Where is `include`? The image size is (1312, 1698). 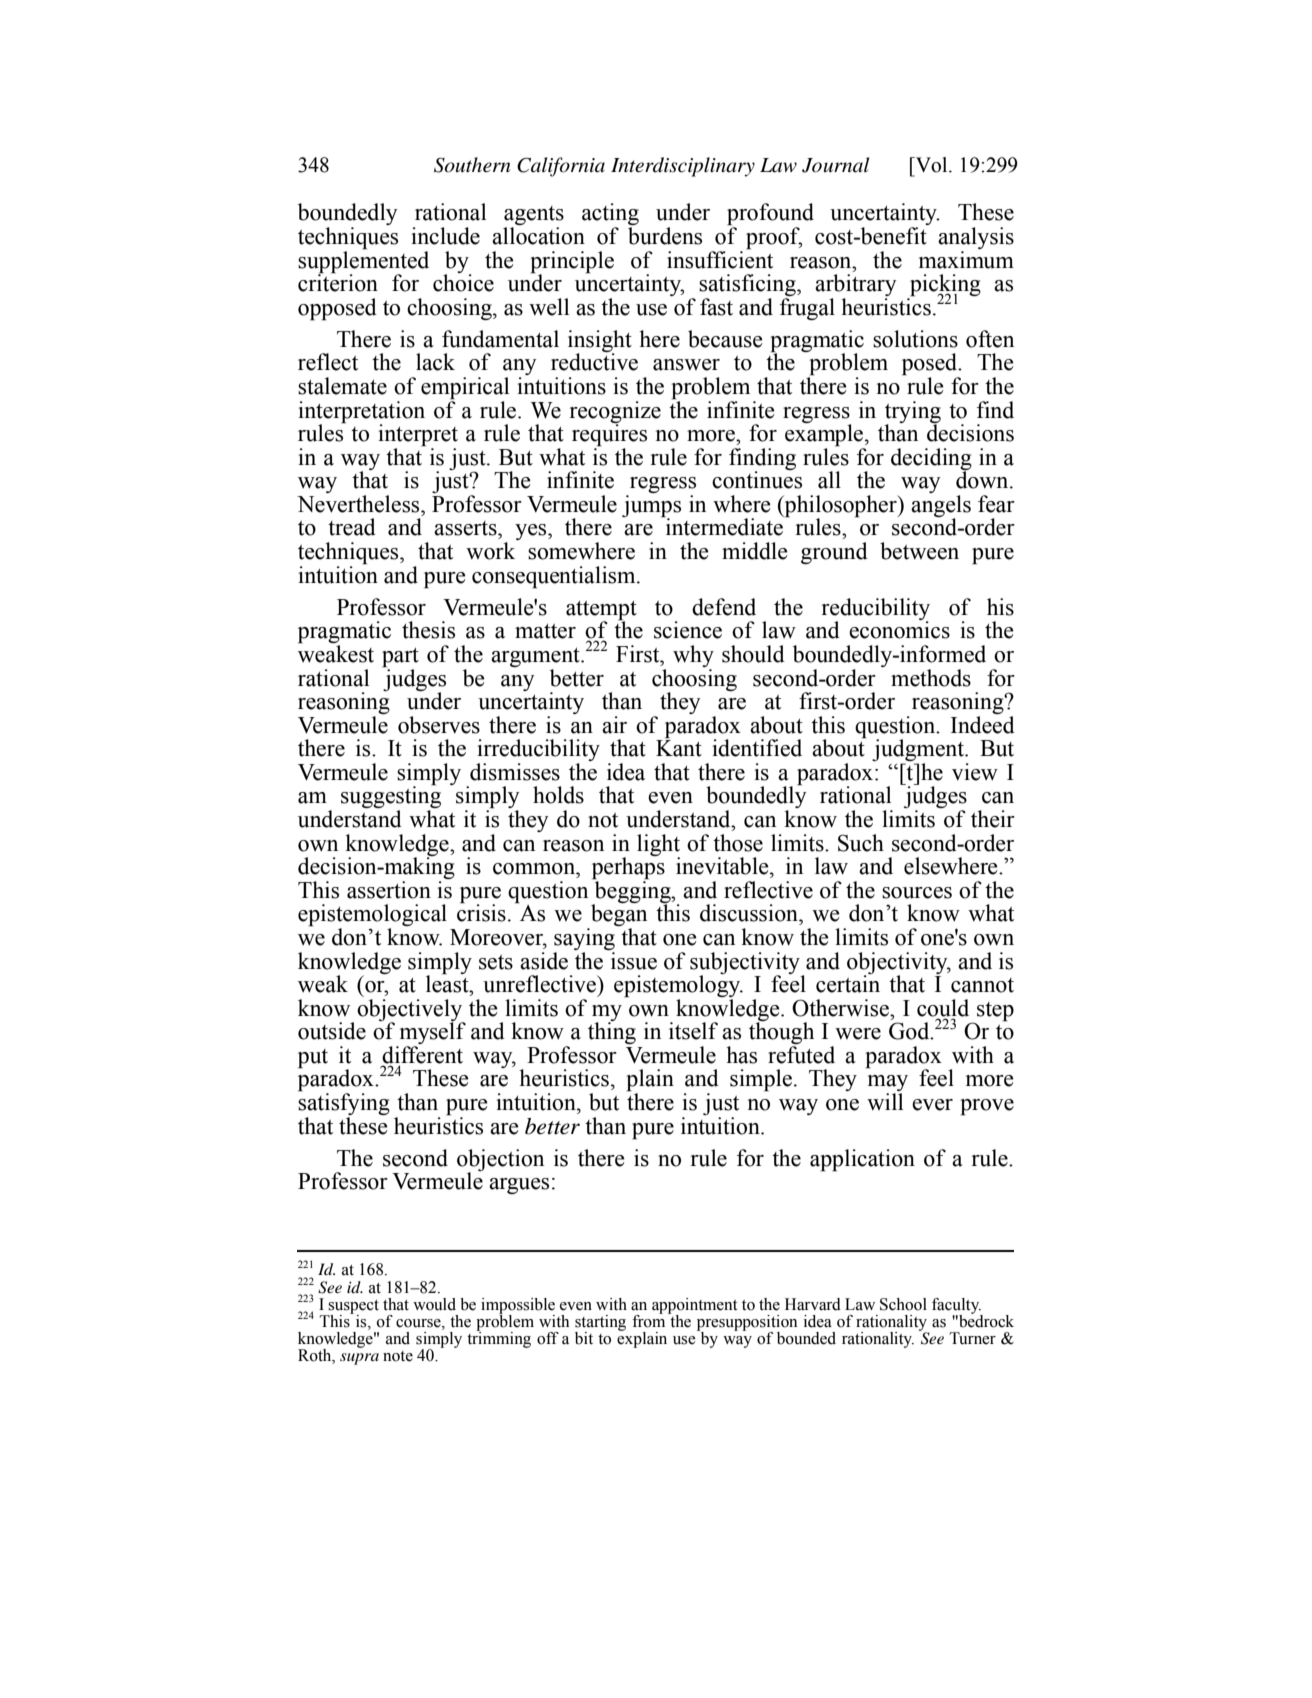
include is located at coordinates (445, 236).
